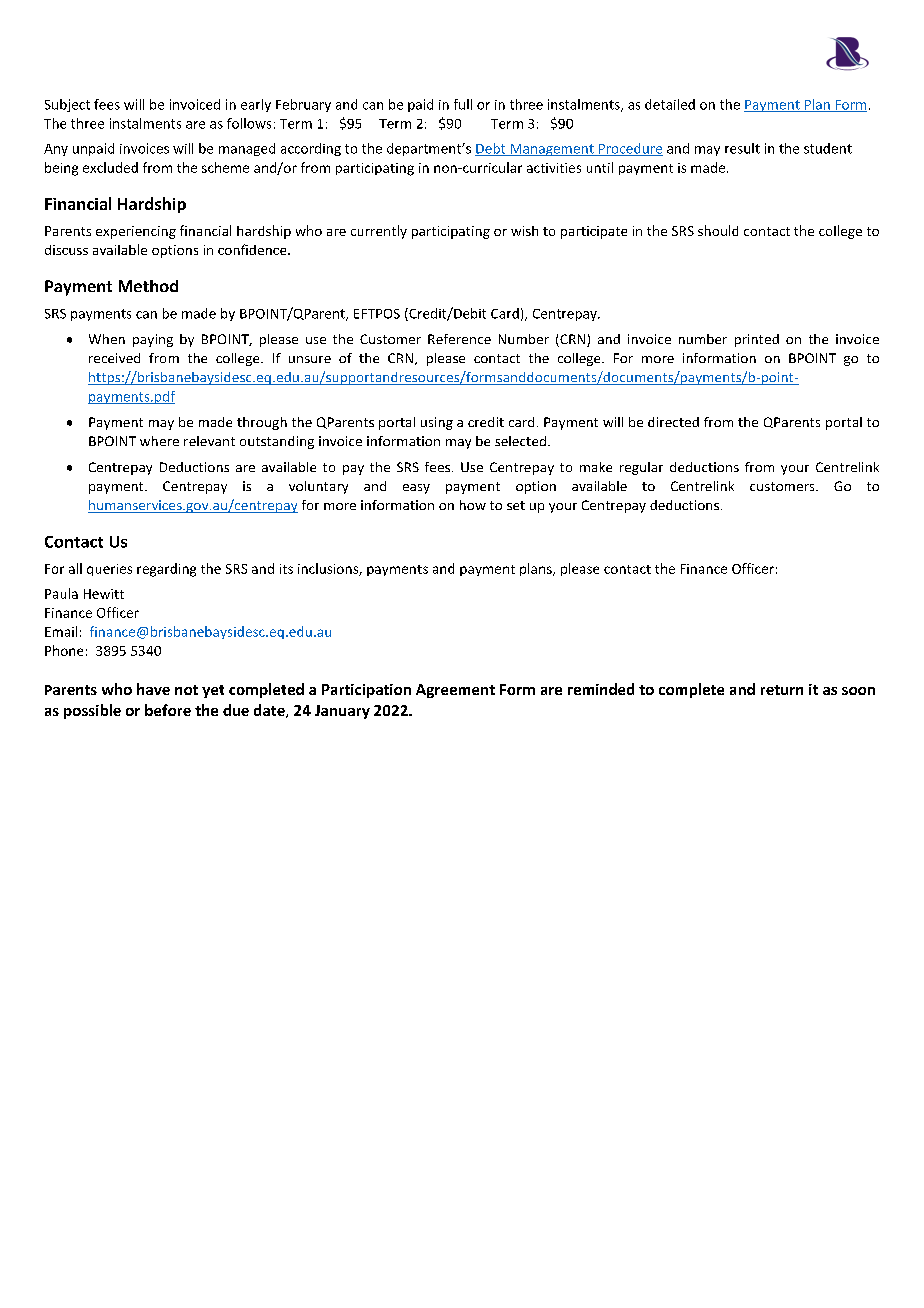 The width and height of the document is (924, 1308). I want to click on Agreement, so click(455, 691).
